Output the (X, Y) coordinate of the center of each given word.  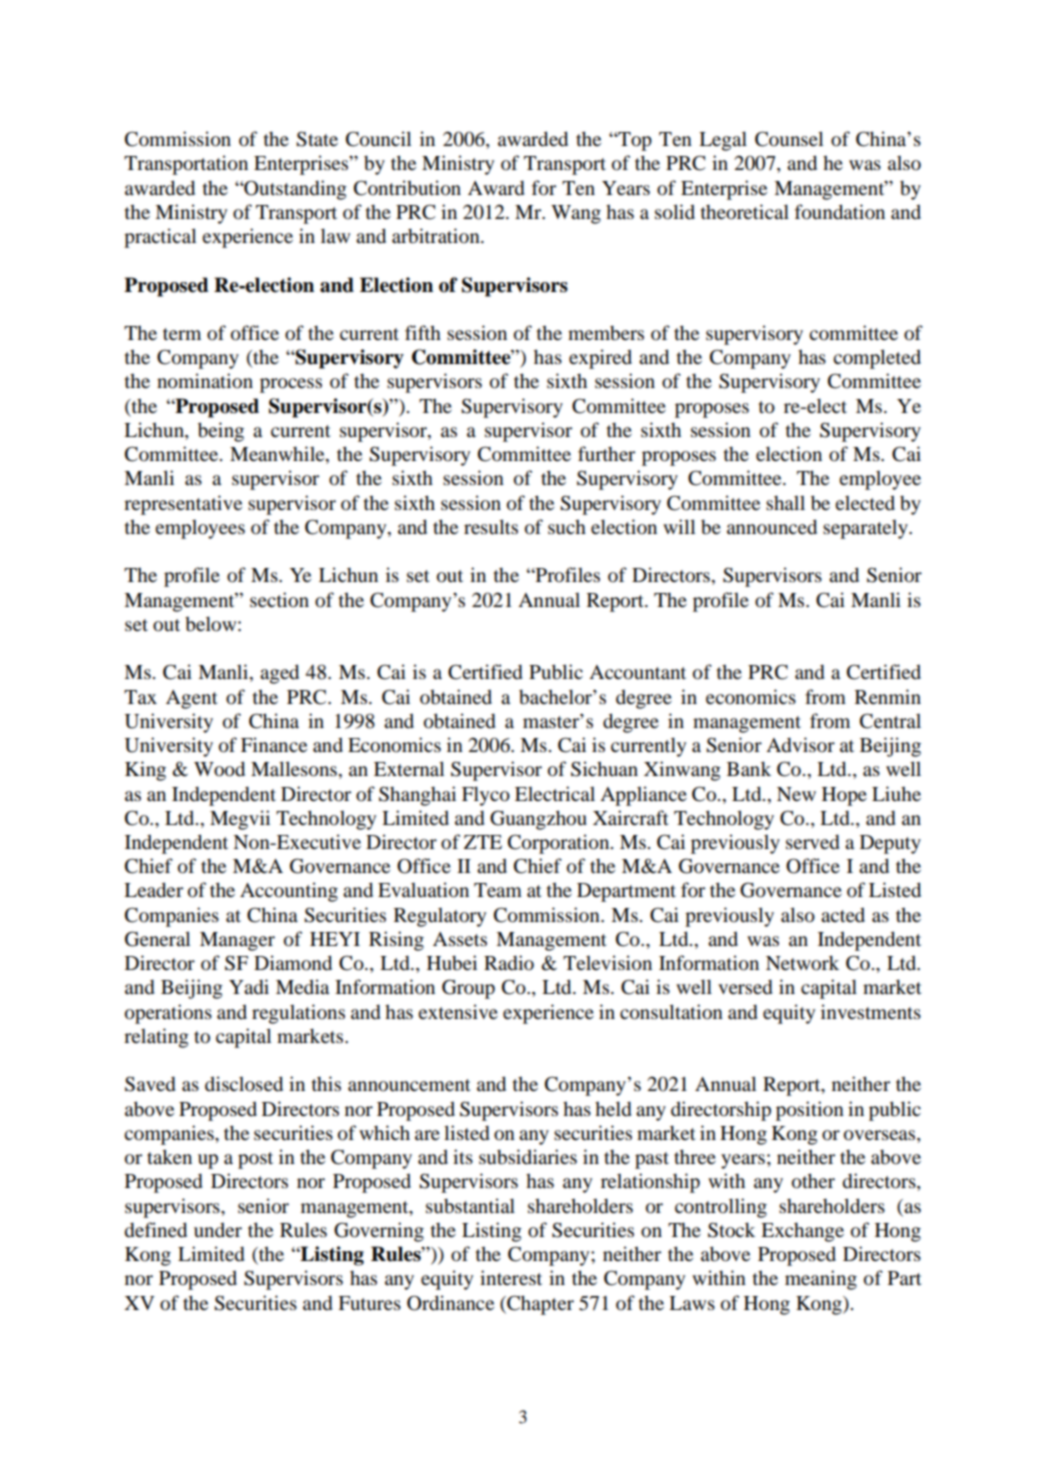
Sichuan (604, 769)
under (218, 1230)
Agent (192, 699)
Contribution (407, 188)
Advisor (800, 745)
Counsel (789, 139)
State (317, 139)
